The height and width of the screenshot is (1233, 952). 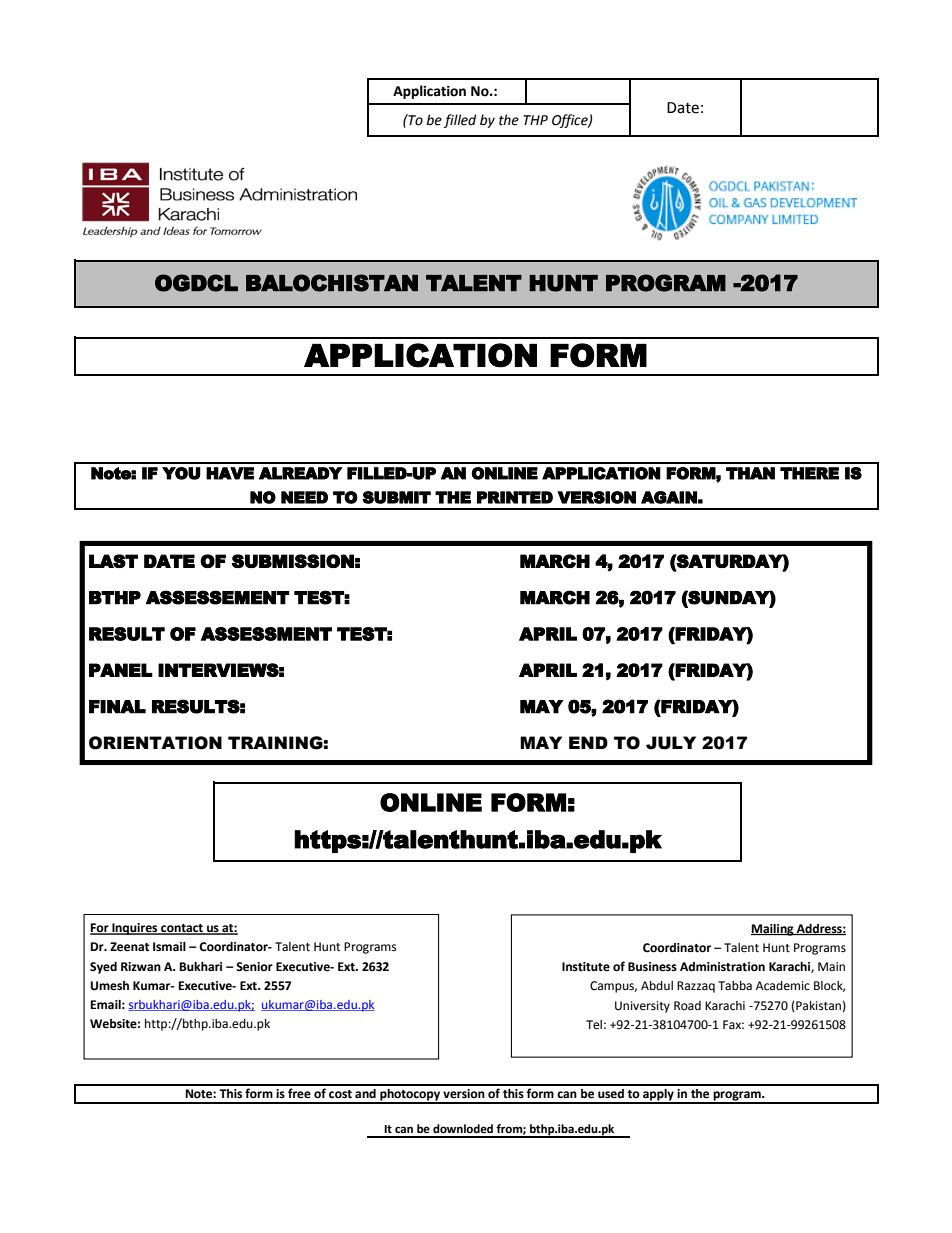 I want to click on BALOCHISTAN, so click(x=332, y=283).
